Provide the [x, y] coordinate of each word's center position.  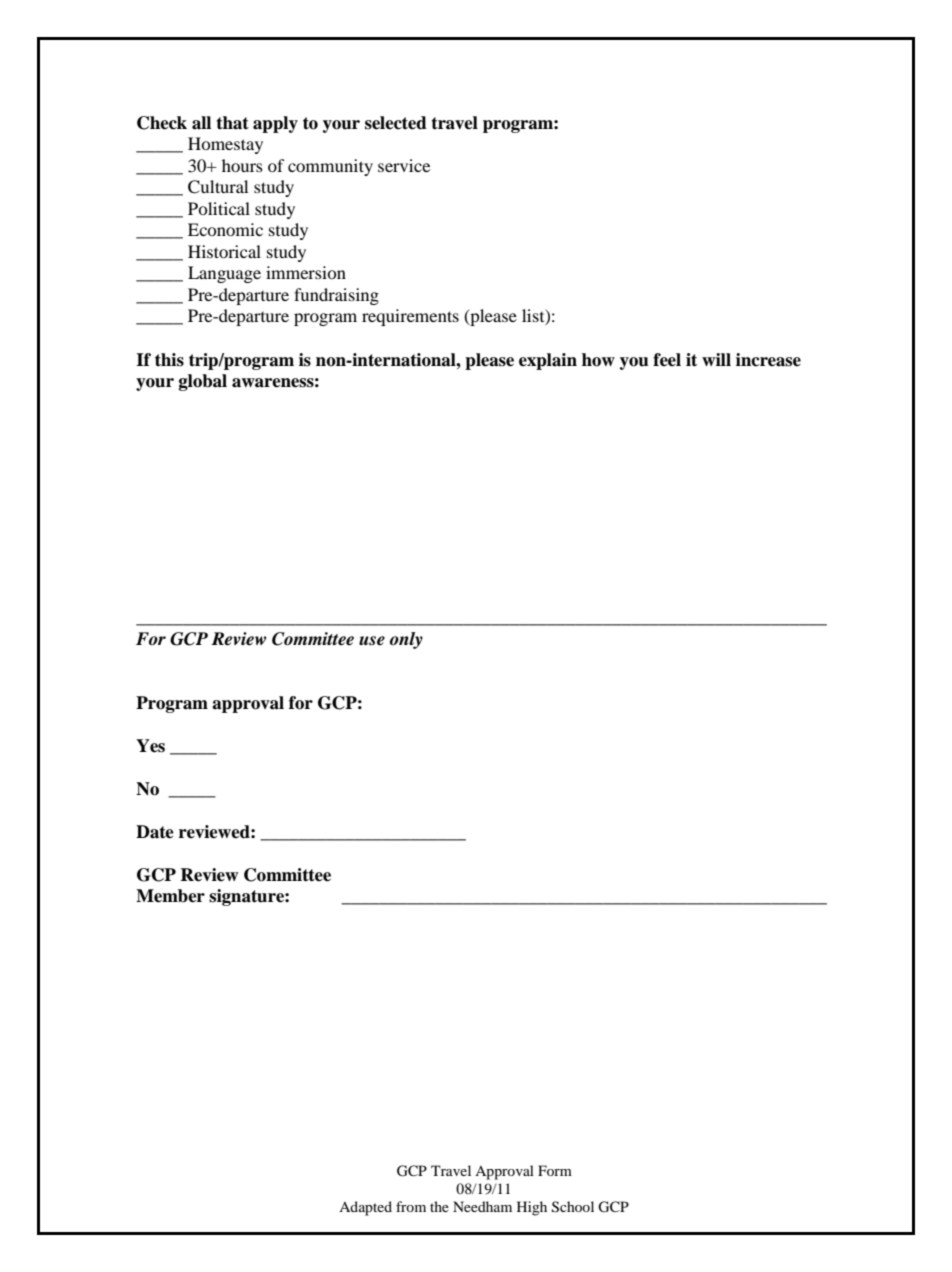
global [203, 382]
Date [155, 832]
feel [667, 360]
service [404, 165]
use [372, 641]
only [406, 640]
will [716, 359]
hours [242, 165]
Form [555, 1170]
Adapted [365, 1208]
